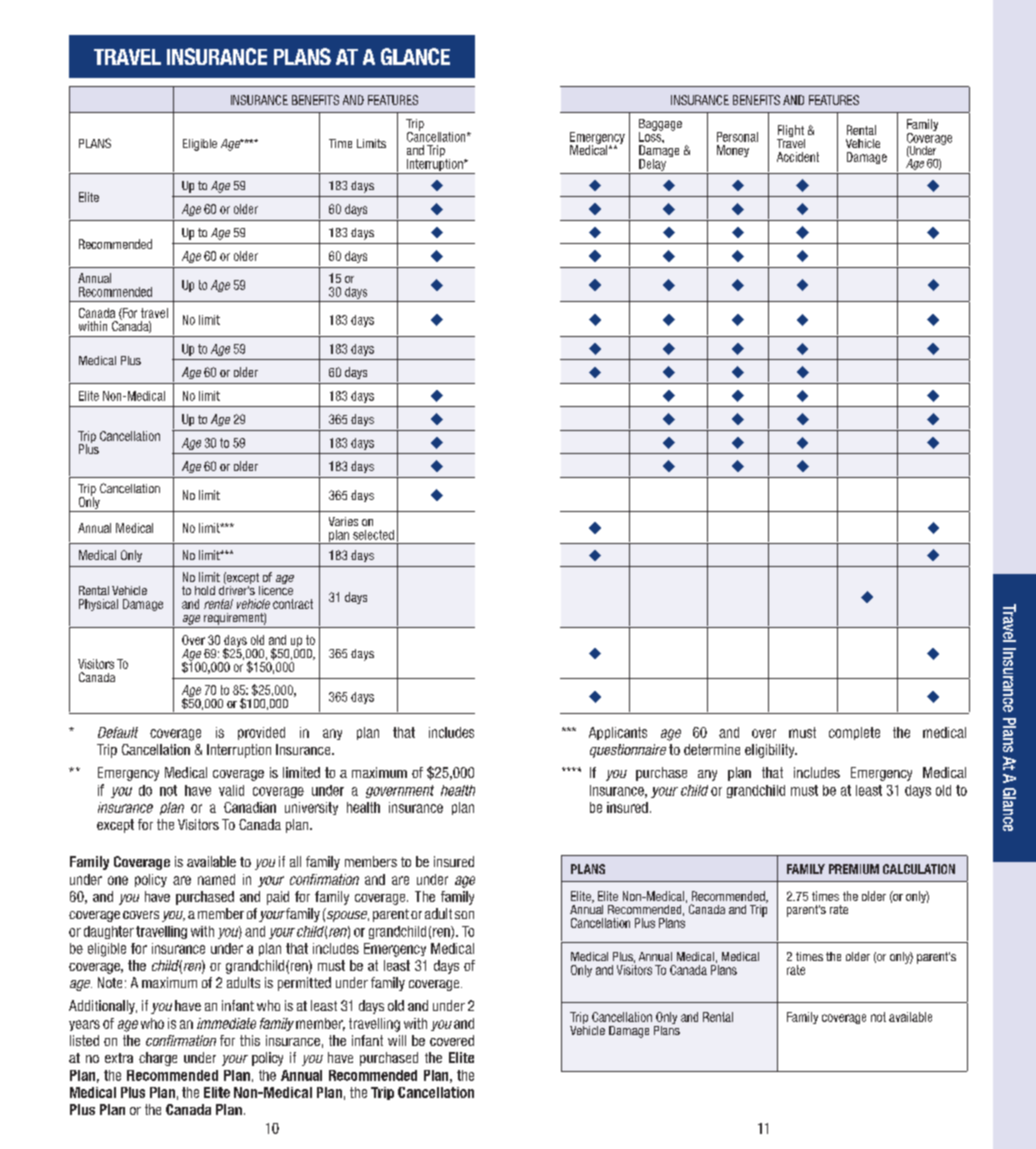 Image resolution: width=1036 pixels, height=1149 pixels. What do you see at coordinates (919, 869) in the image?
I see `CALCULATION` at bounding box center [919, 869].
